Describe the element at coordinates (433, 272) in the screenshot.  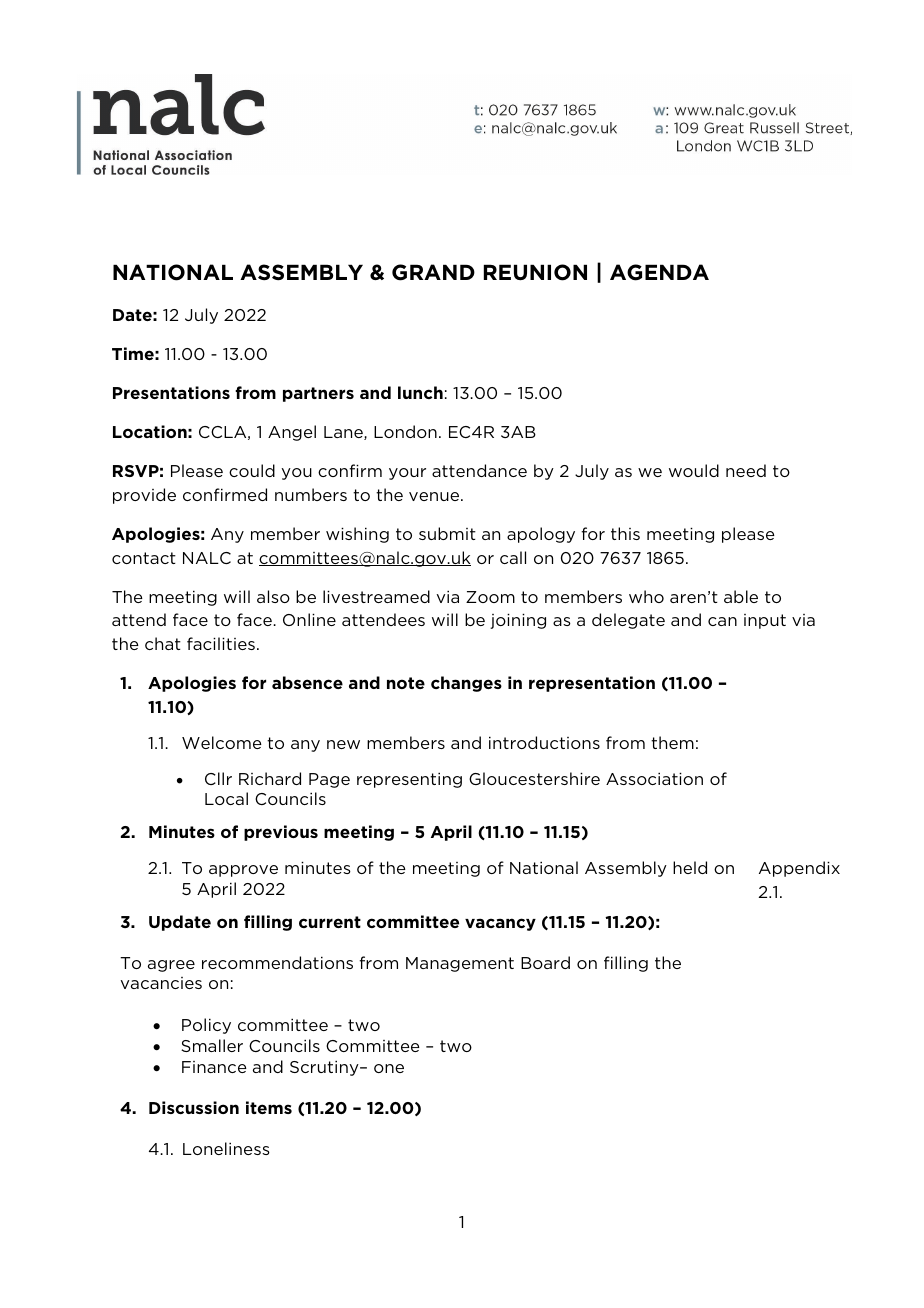
I see `GRAND` at that location.
